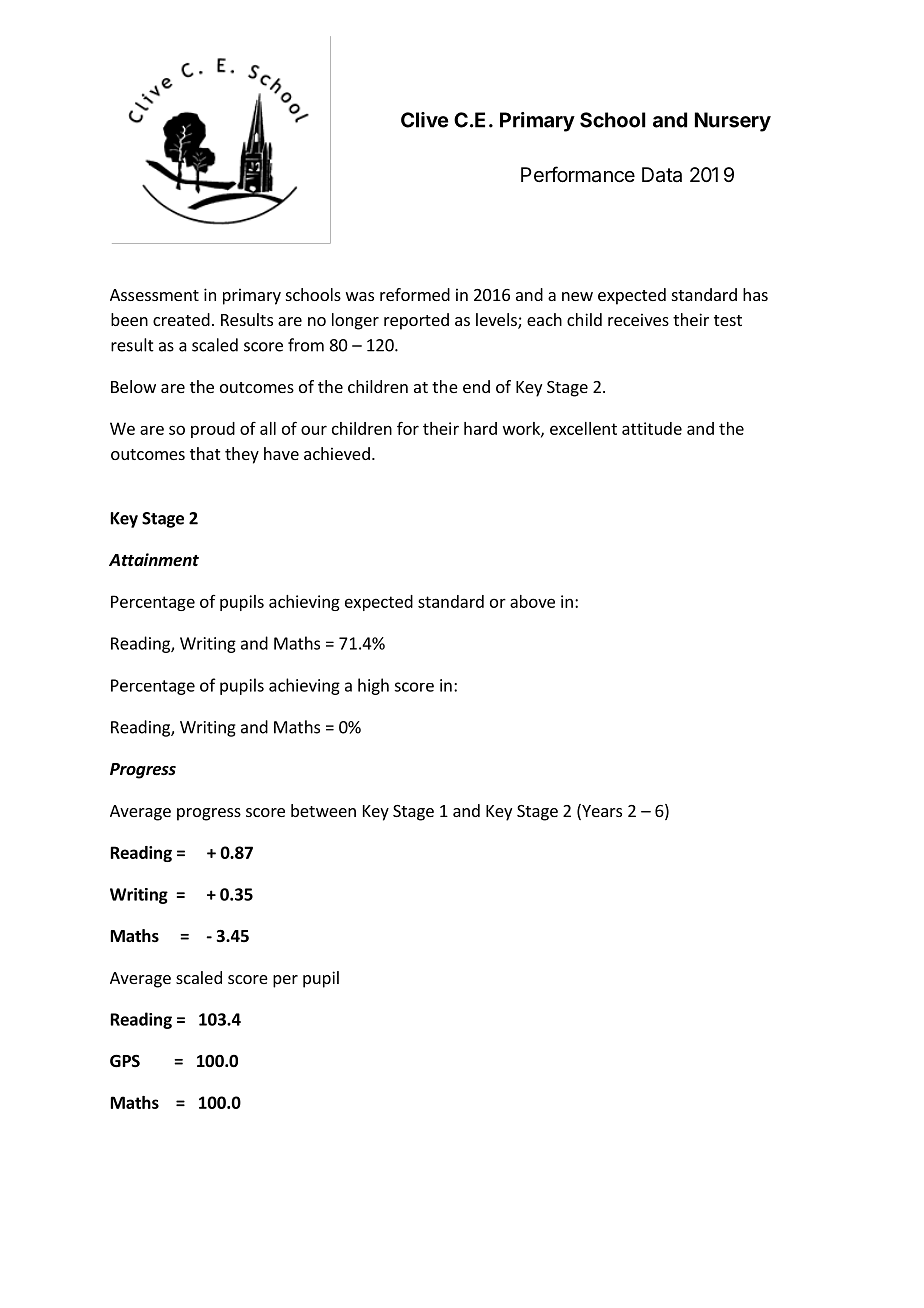 Image resolution: width=924 pixels, height=1308 pixels. Describe the element at coordinates (652, 428) in the page. I see `attitude` at that location.
